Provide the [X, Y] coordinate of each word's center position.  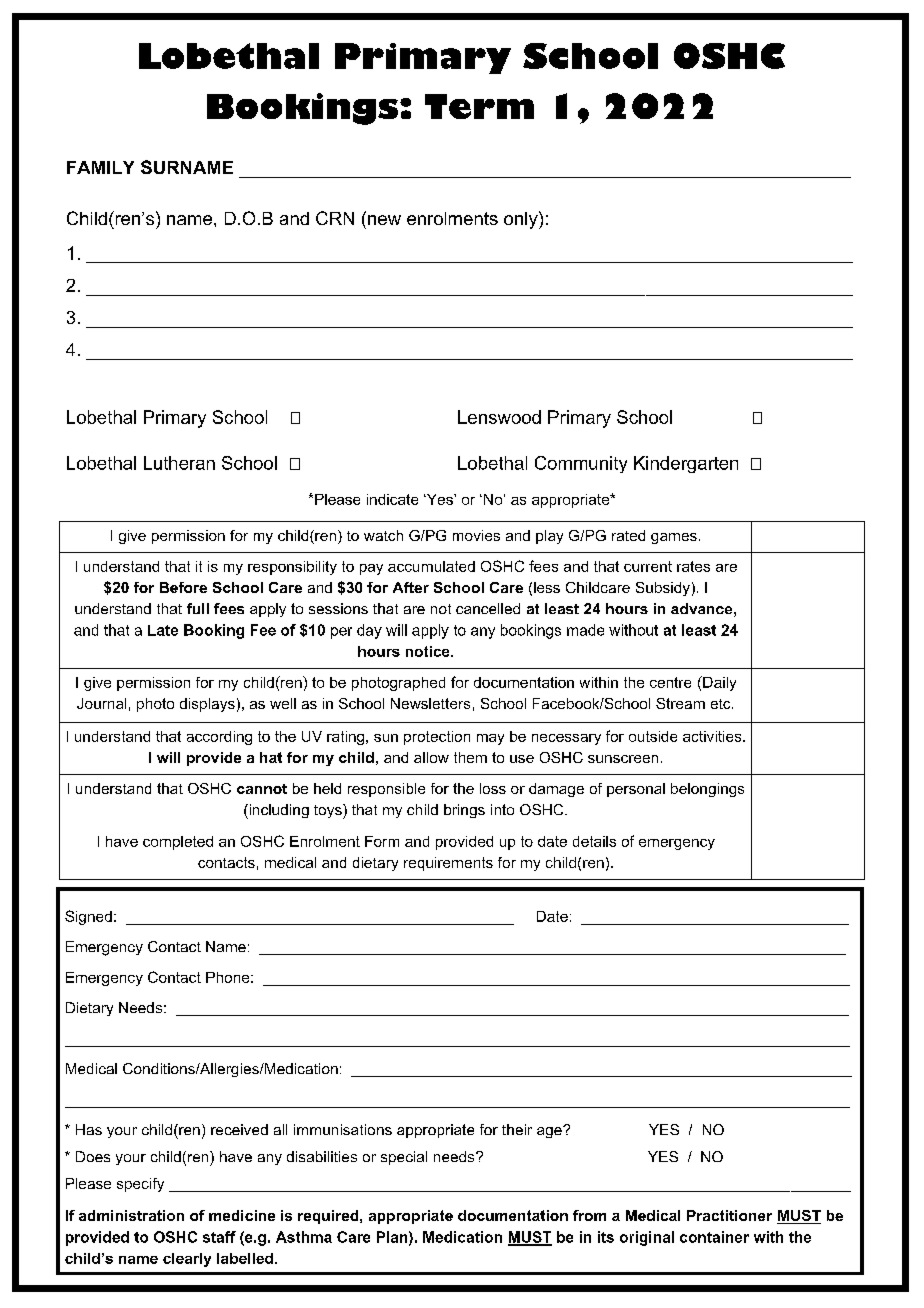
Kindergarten [686, 464]
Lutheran [179, 463]
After [411, 587]
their [517, 1129]
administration [131, 1215]
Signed [88, 917]
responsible [386, 790]
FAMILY [100, 167]
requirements [448, 864]
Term [479, 106]
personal [636, 790]
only [522, 220]
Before [183, 587]
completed [178, 843]
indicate [392, 499]
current [648, 566]
